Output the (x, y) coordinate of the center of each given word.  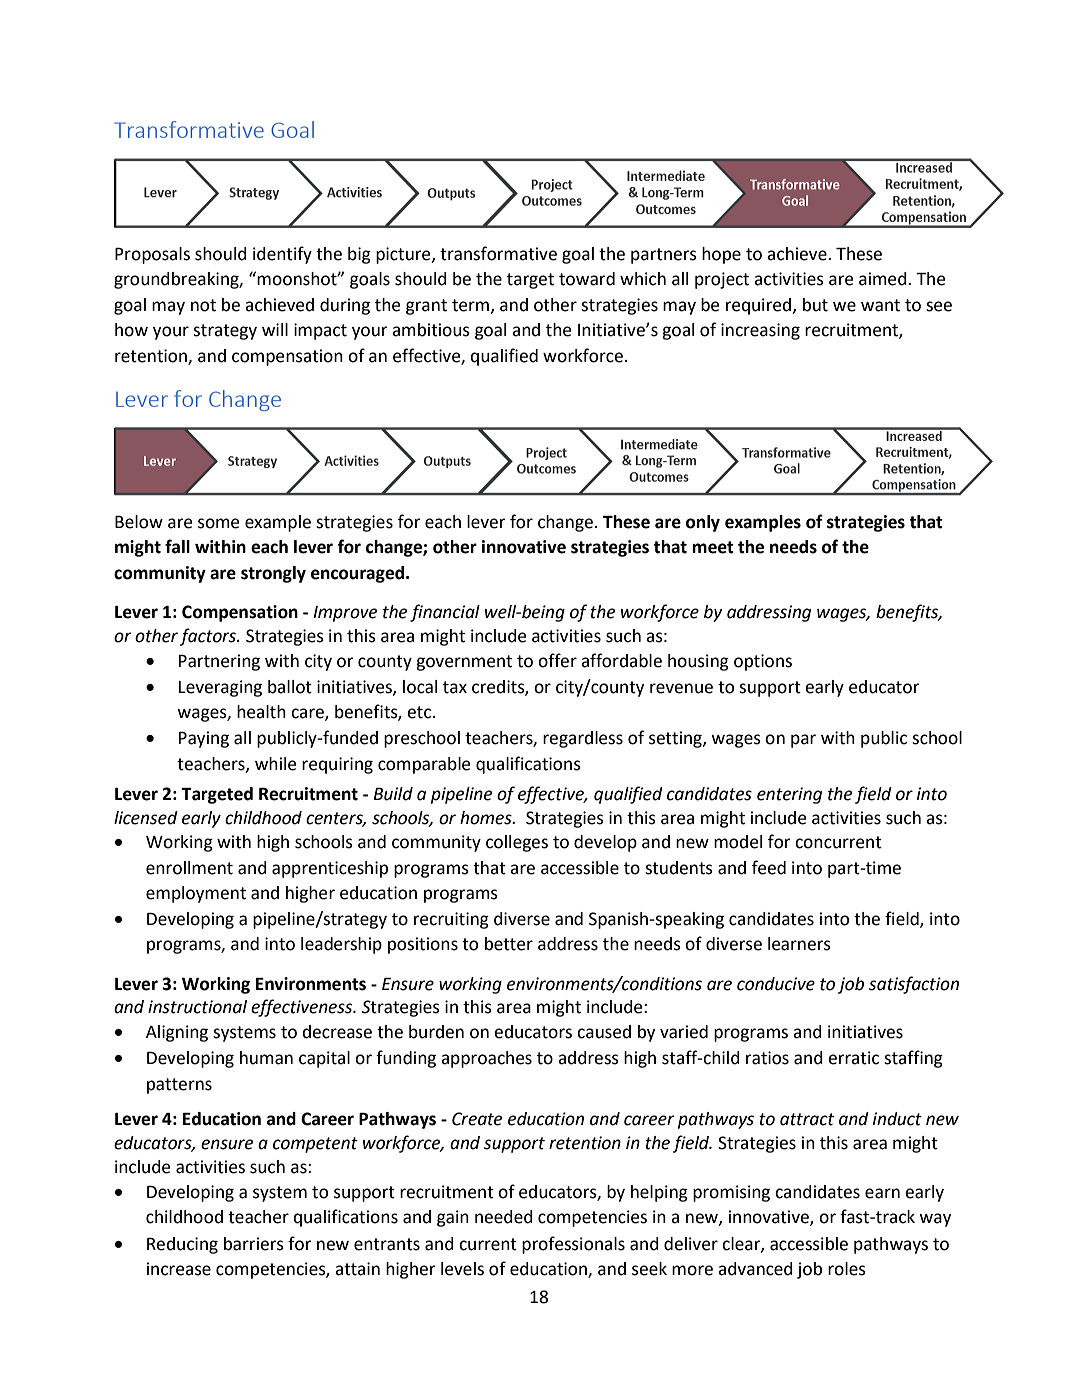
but (815, 305)
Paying (204, 739)
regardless (583, 739)
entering (789, 795)
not (203, 305)
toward (587, 279)
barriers (254, 1244)
